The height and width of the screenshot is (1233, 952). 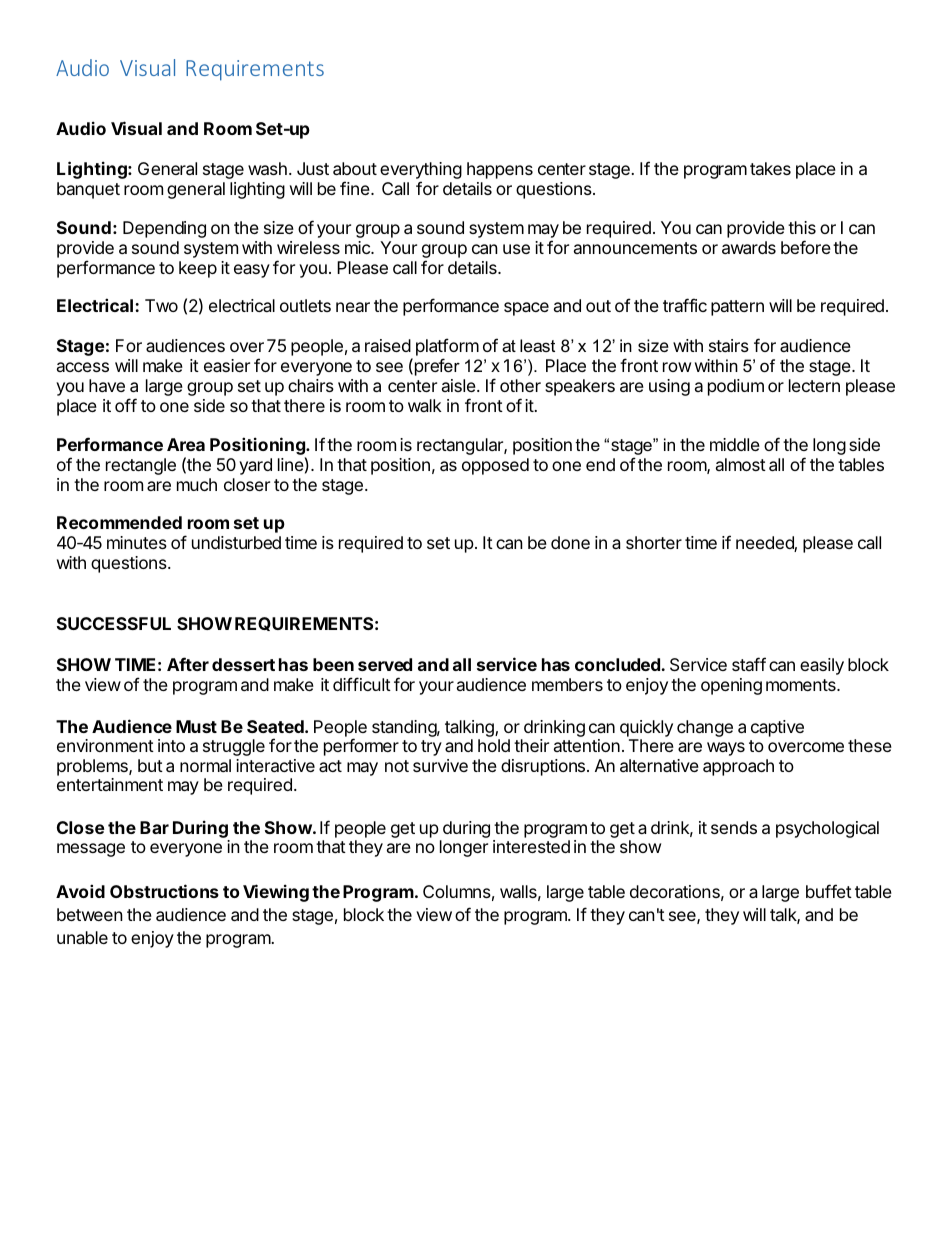 I want to click on stairs, so click(x=729, y=345).
